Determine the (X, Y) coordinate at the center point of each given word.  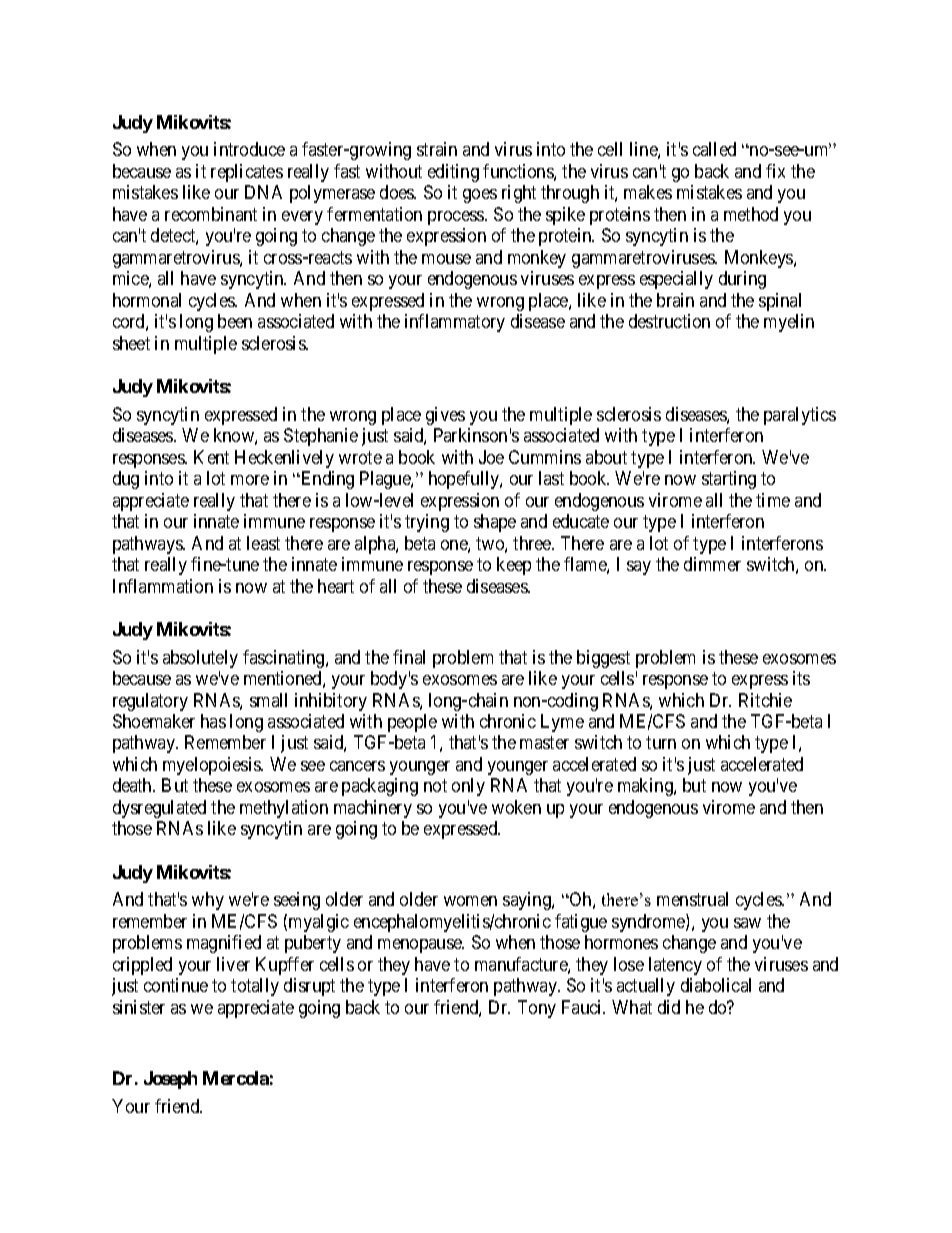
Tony (537, 1009)
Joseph (170, 1080)
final (409, 657)
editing (453, 173)
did (669, 1007)
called (714, 149)
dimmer (712, 564)
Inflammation (163, 586)
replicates (247, 173)
